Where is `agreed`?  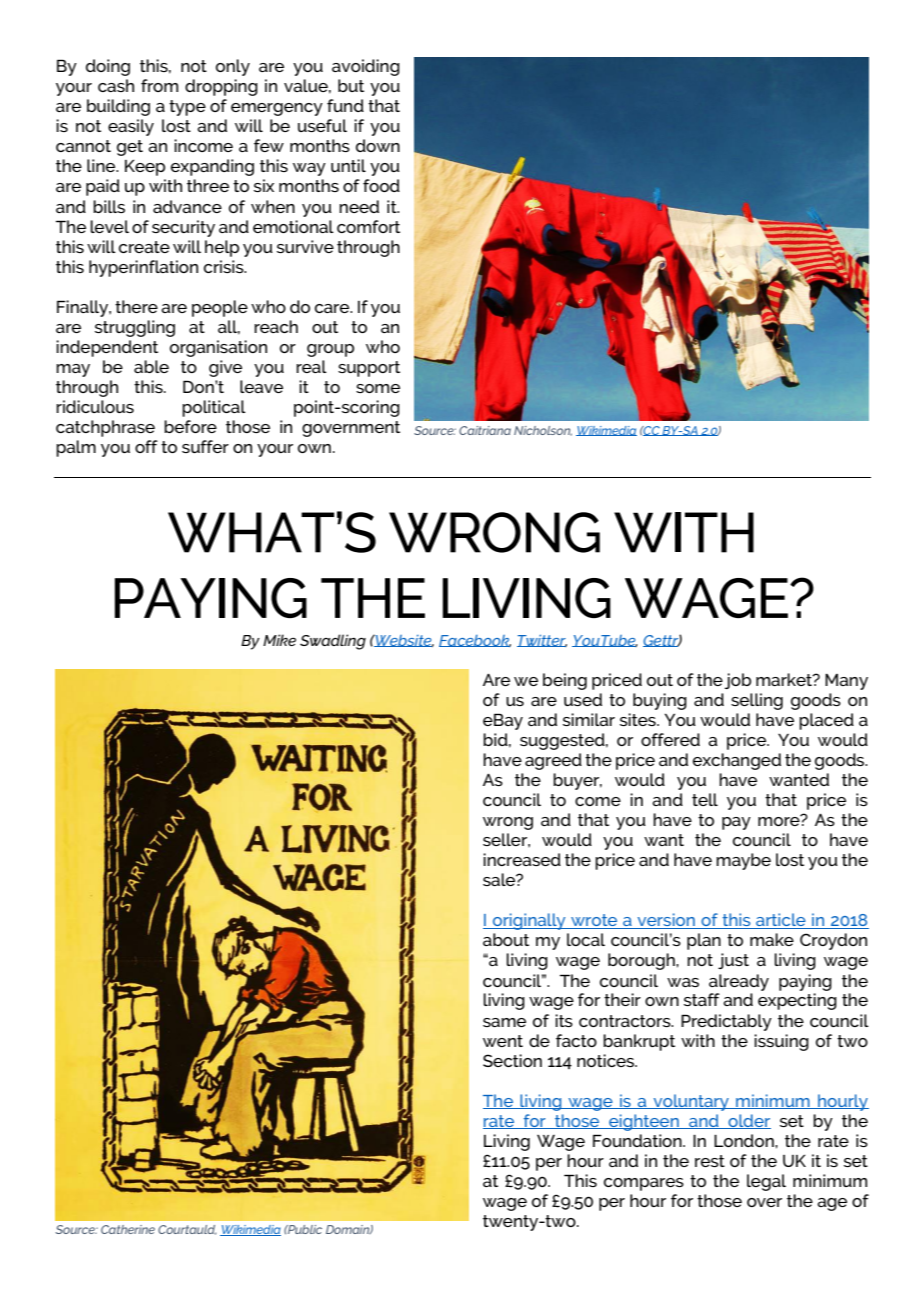
agreed is located at coordinates (553, 761).
